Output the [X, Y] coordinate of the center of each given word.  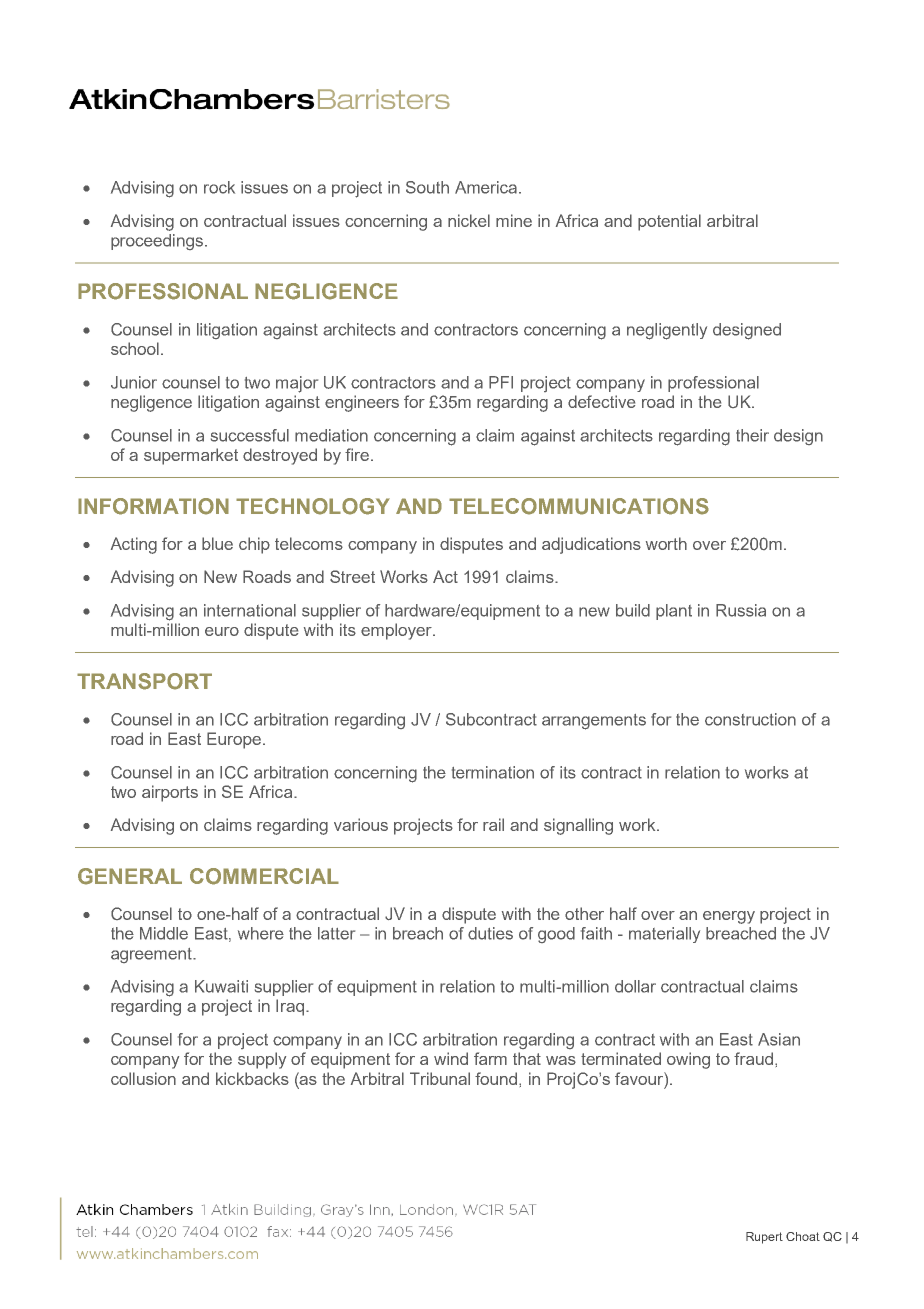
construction [750, 719]
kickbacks [252, 1078]
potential [669, 222]
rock [219, 187]
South [427, 187]
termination [493, 772]
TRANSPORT [144, 681]
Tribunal [440, 1078]
